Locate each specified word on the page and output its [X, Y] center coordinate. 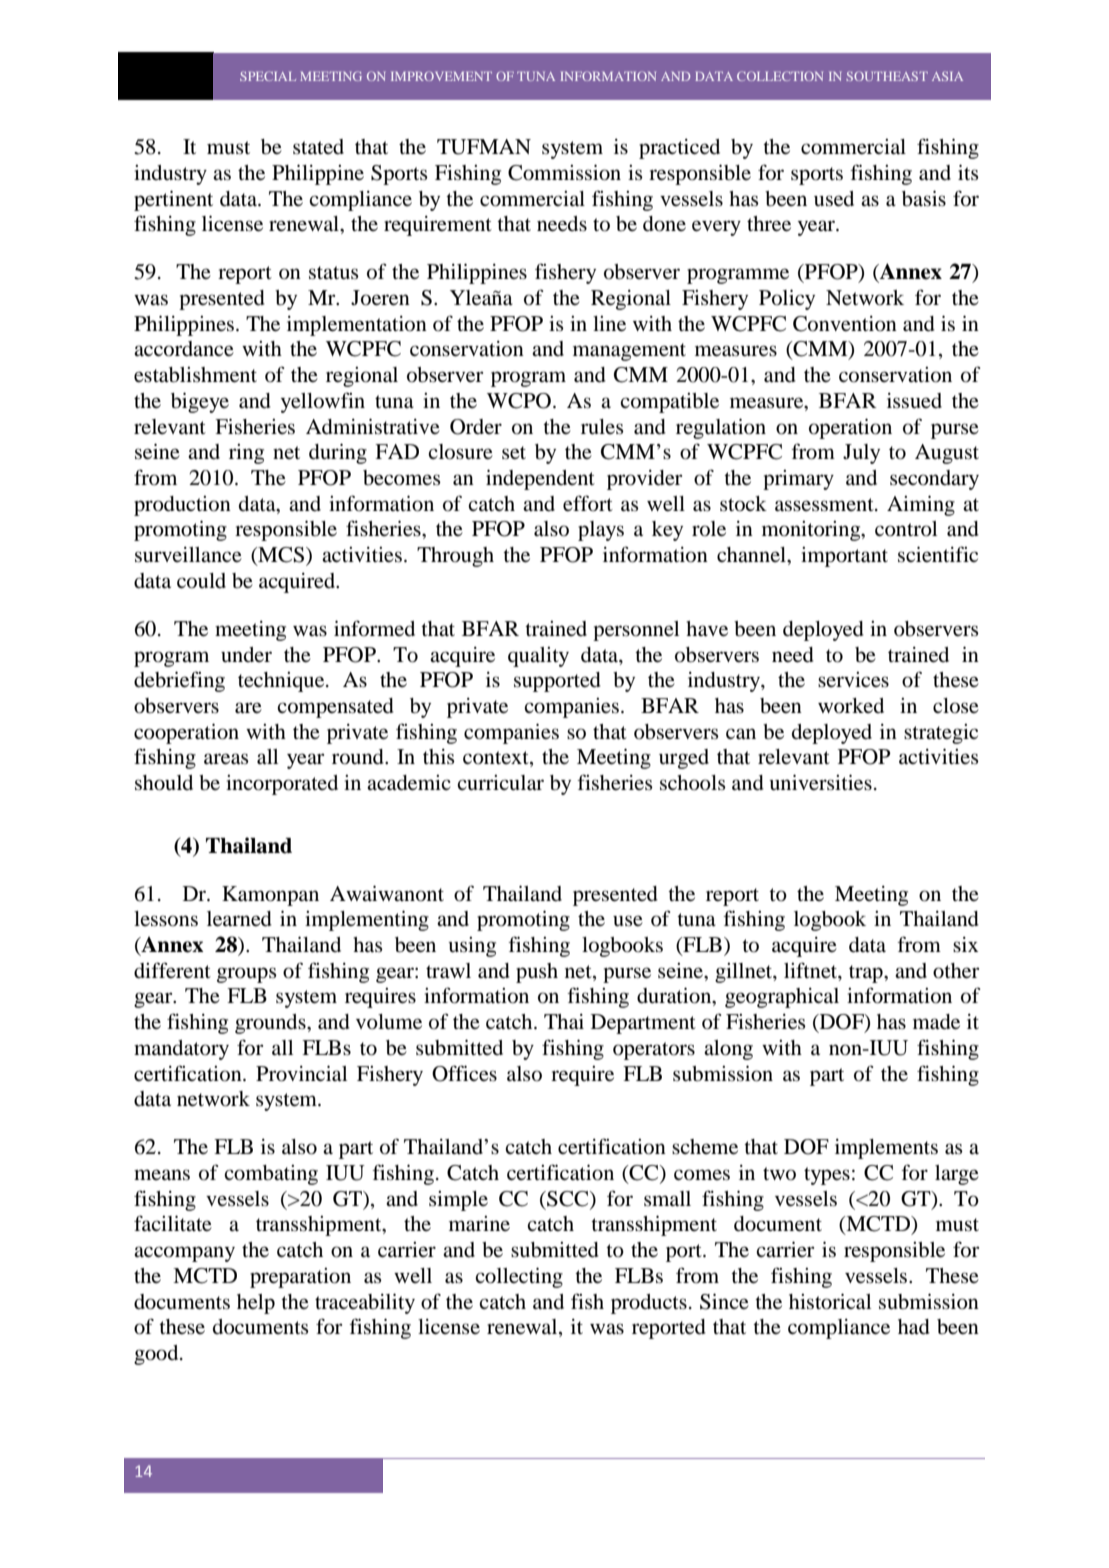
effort [588, 503]
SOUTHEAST [887, 76]
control [906, 529]
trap [867, 974]
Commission [564, 172]
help [256, 1304]
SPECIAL [268, 76]
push [537, 973]
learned [239, 919]
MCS [281, 556]
